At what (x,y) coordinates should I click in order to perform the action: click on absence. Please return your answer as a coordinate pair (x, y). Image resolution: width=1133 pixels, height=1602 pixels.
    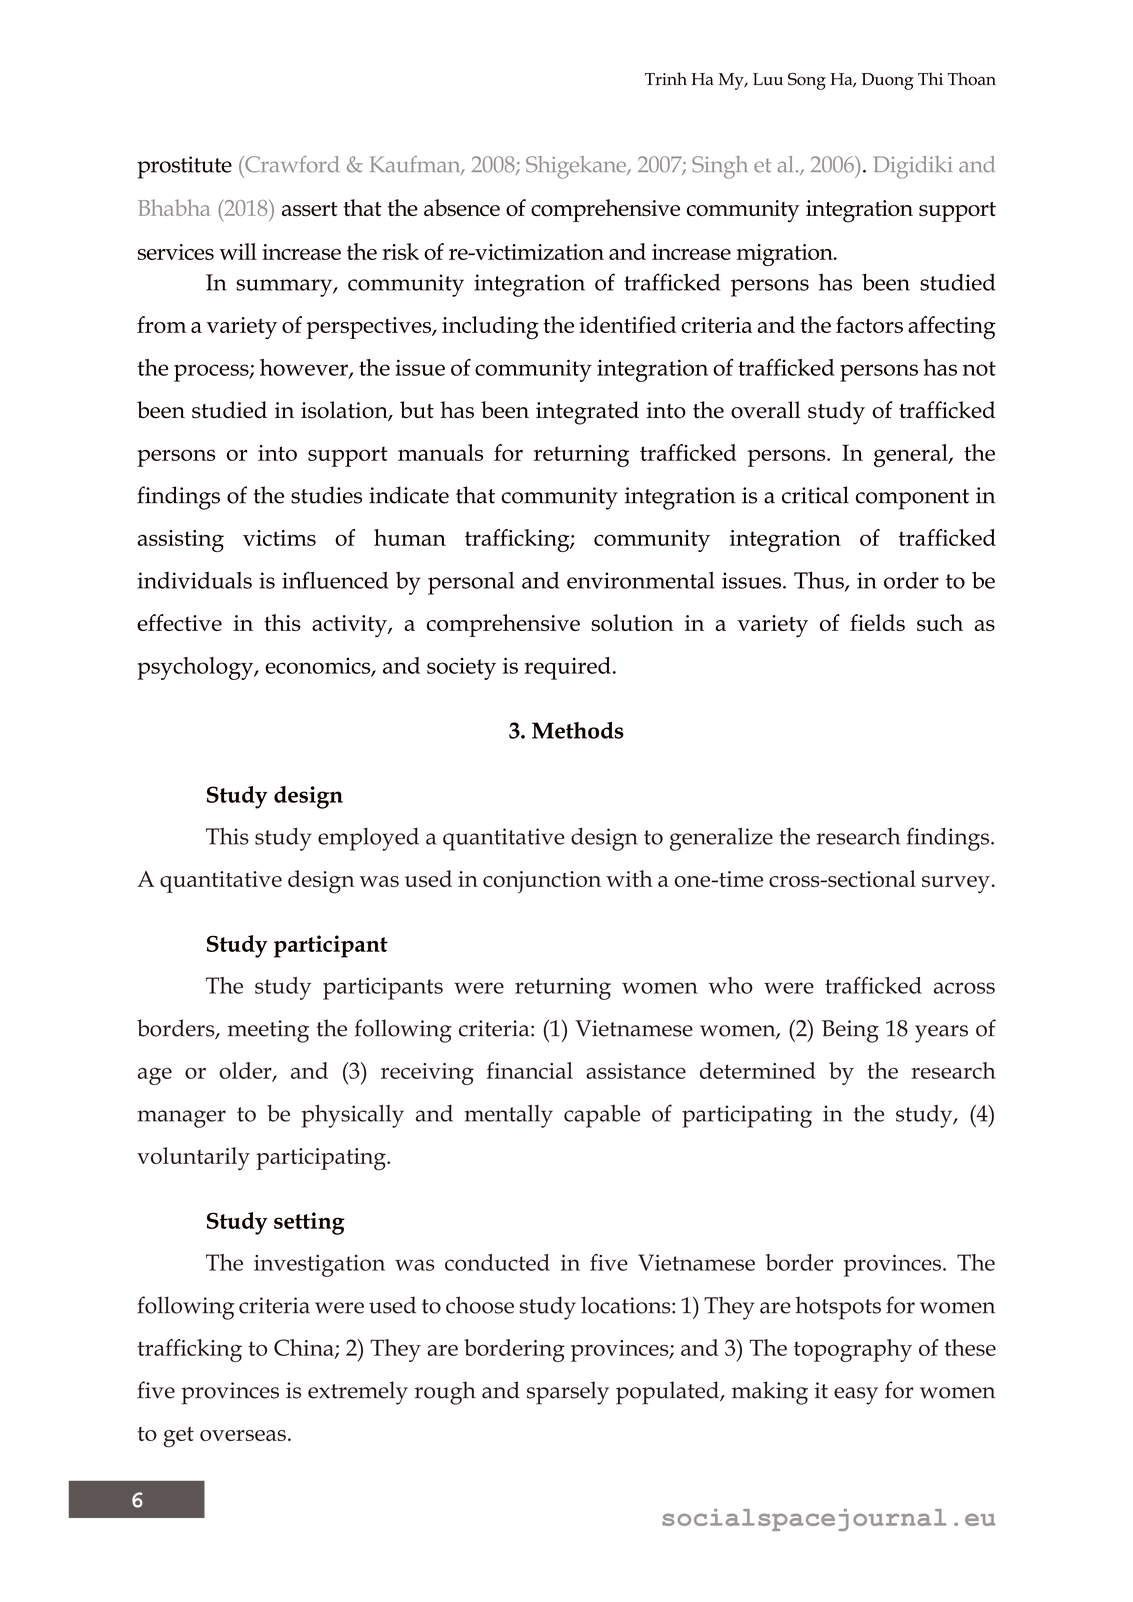
    Looking at the image, I should click on (462, 208).
